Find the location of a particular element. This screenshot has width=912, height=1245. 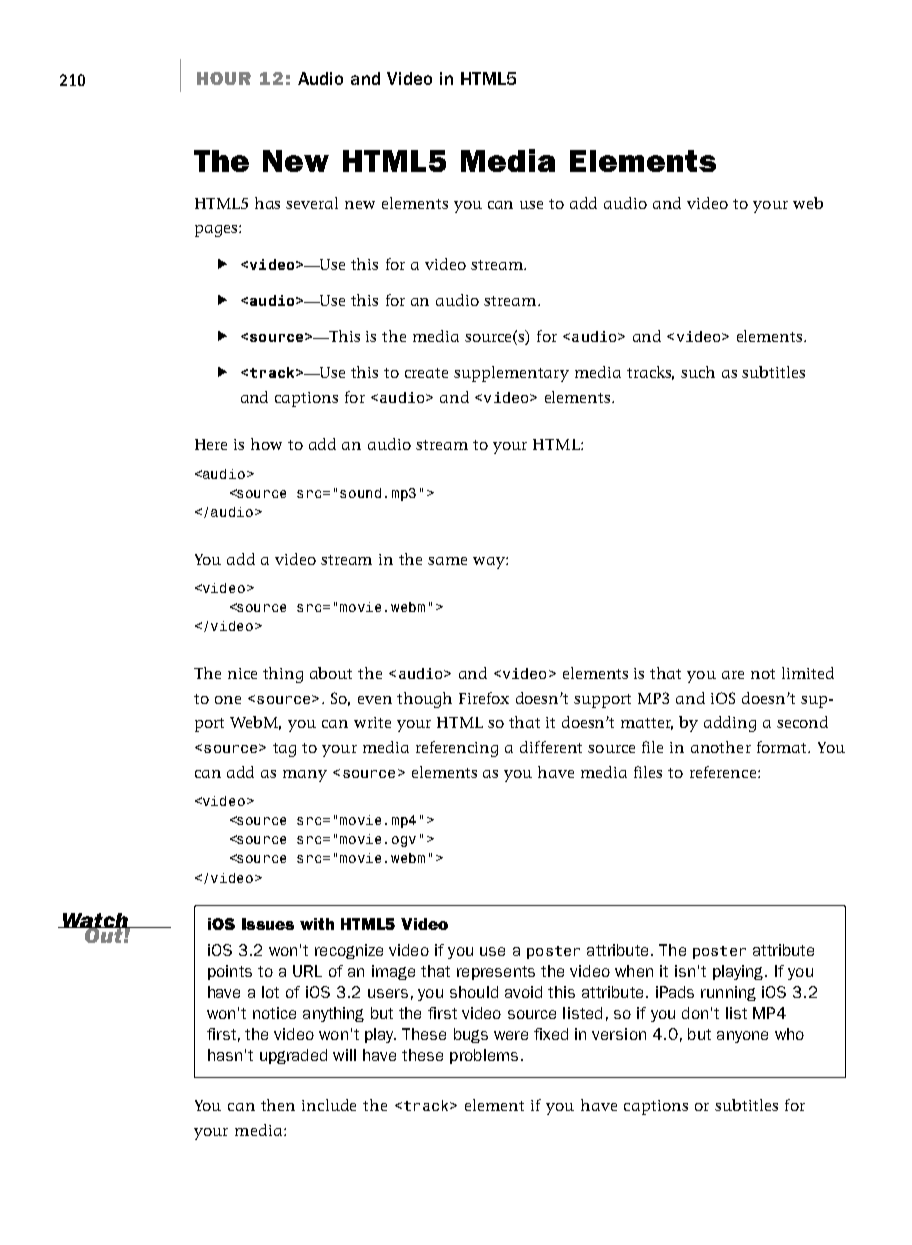

such is located at coordinates (698, 372).
